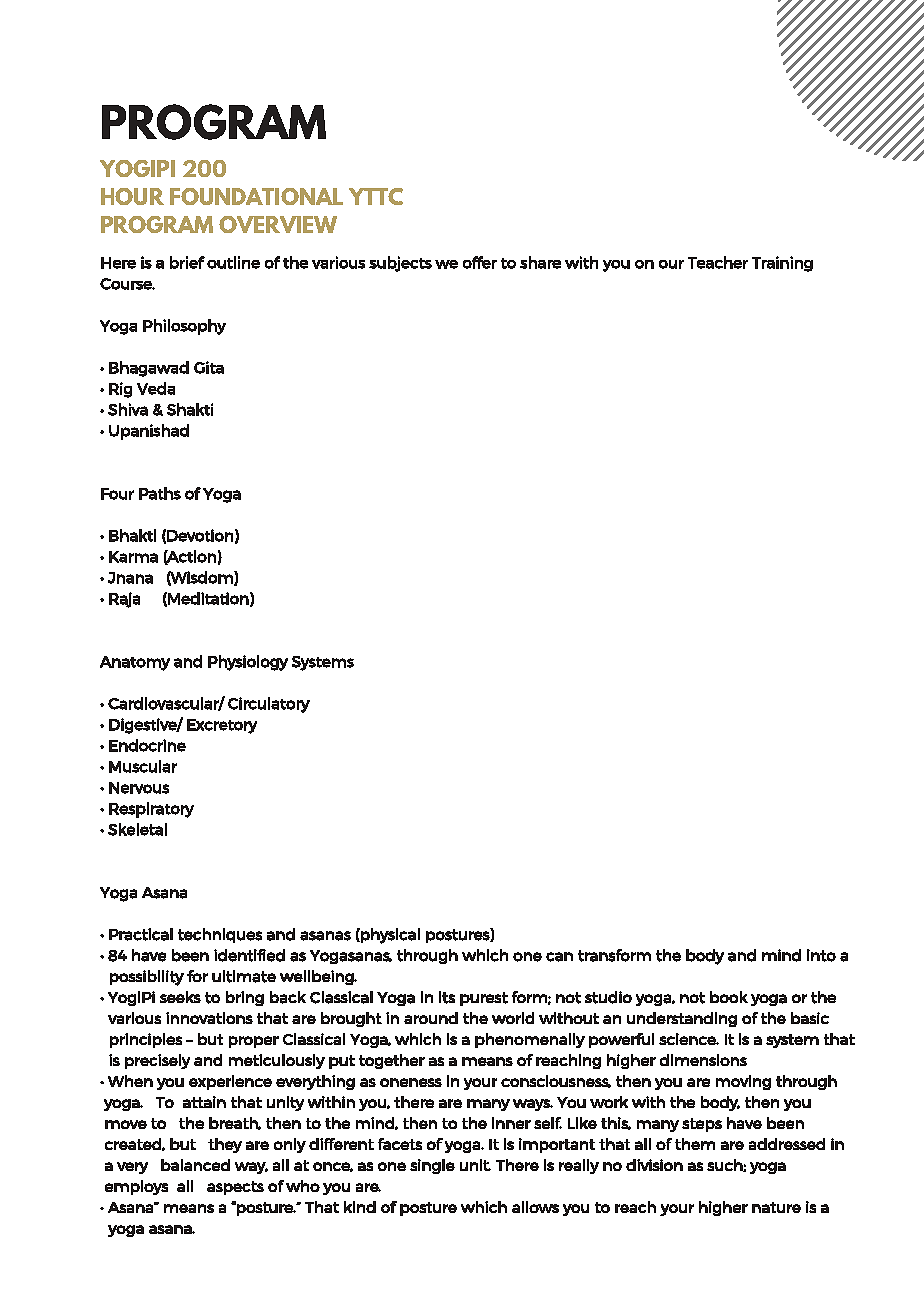 This image has width=924, height=1308. What do you see at coordinates (480, 262) in the image?
I see `offer` at bounding box center [480, 262].
